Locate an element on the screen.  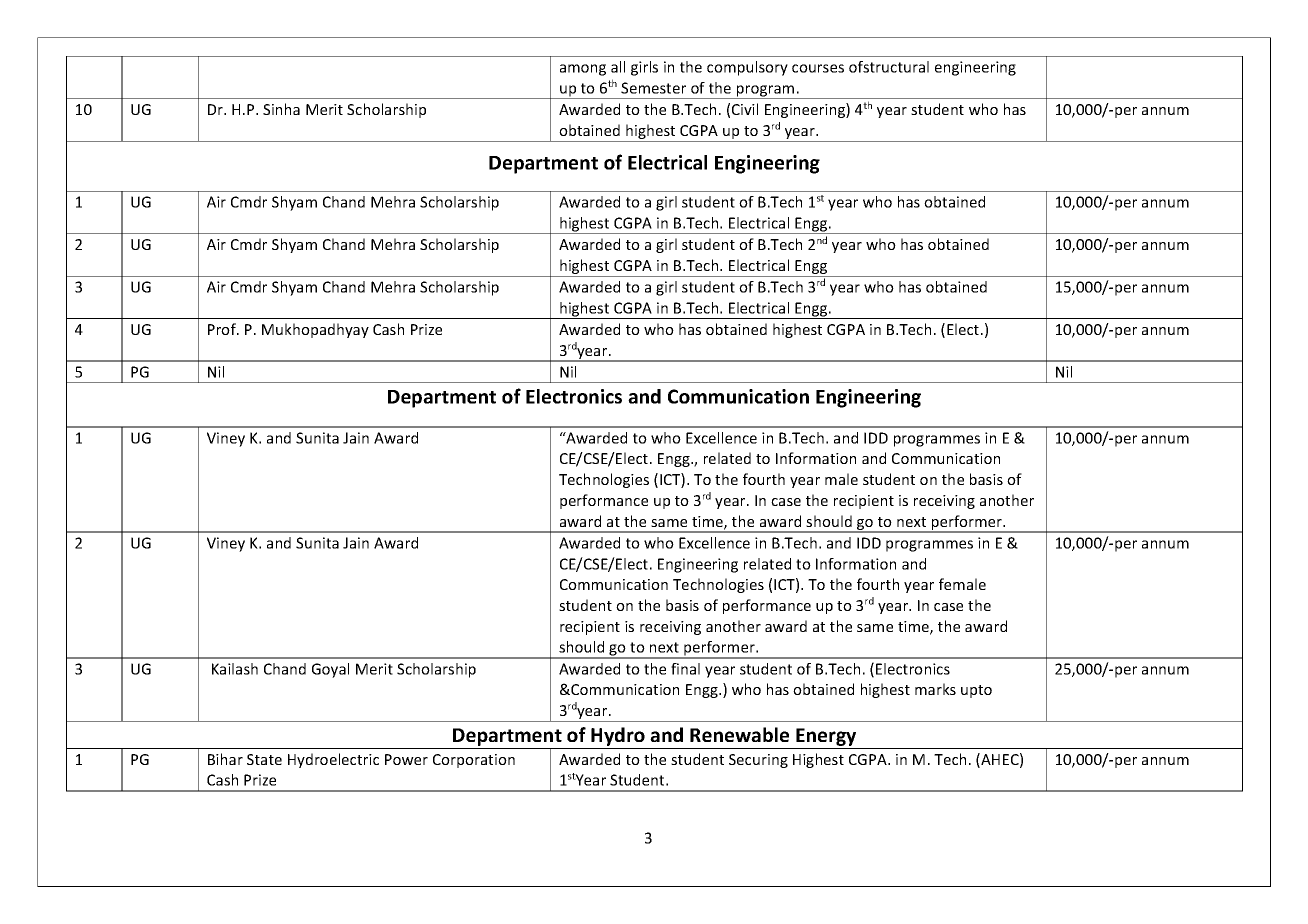
courses is located at coordinates (818, 68).
